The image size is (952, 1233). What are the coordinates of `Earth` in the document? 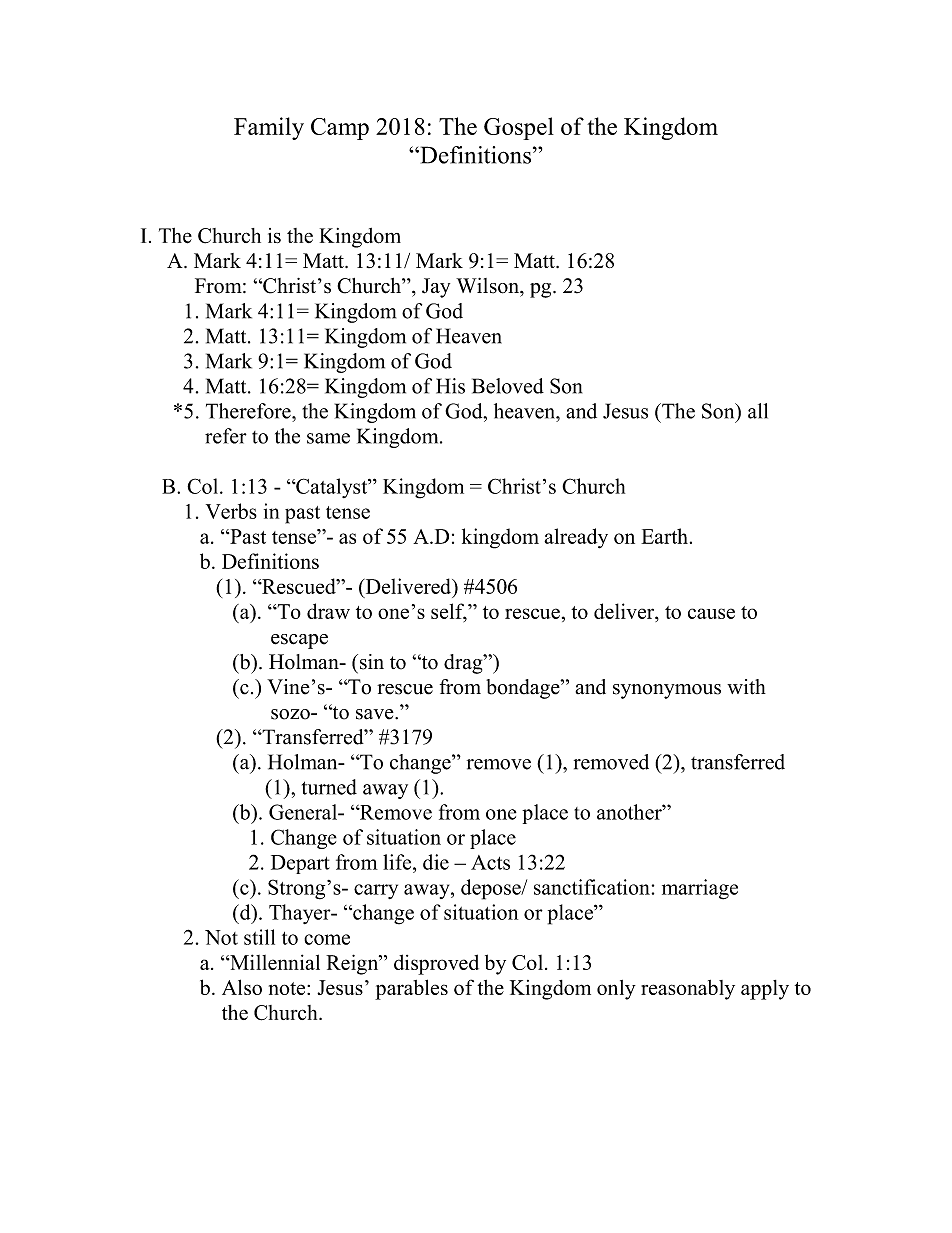 It's located at (664, 536).
